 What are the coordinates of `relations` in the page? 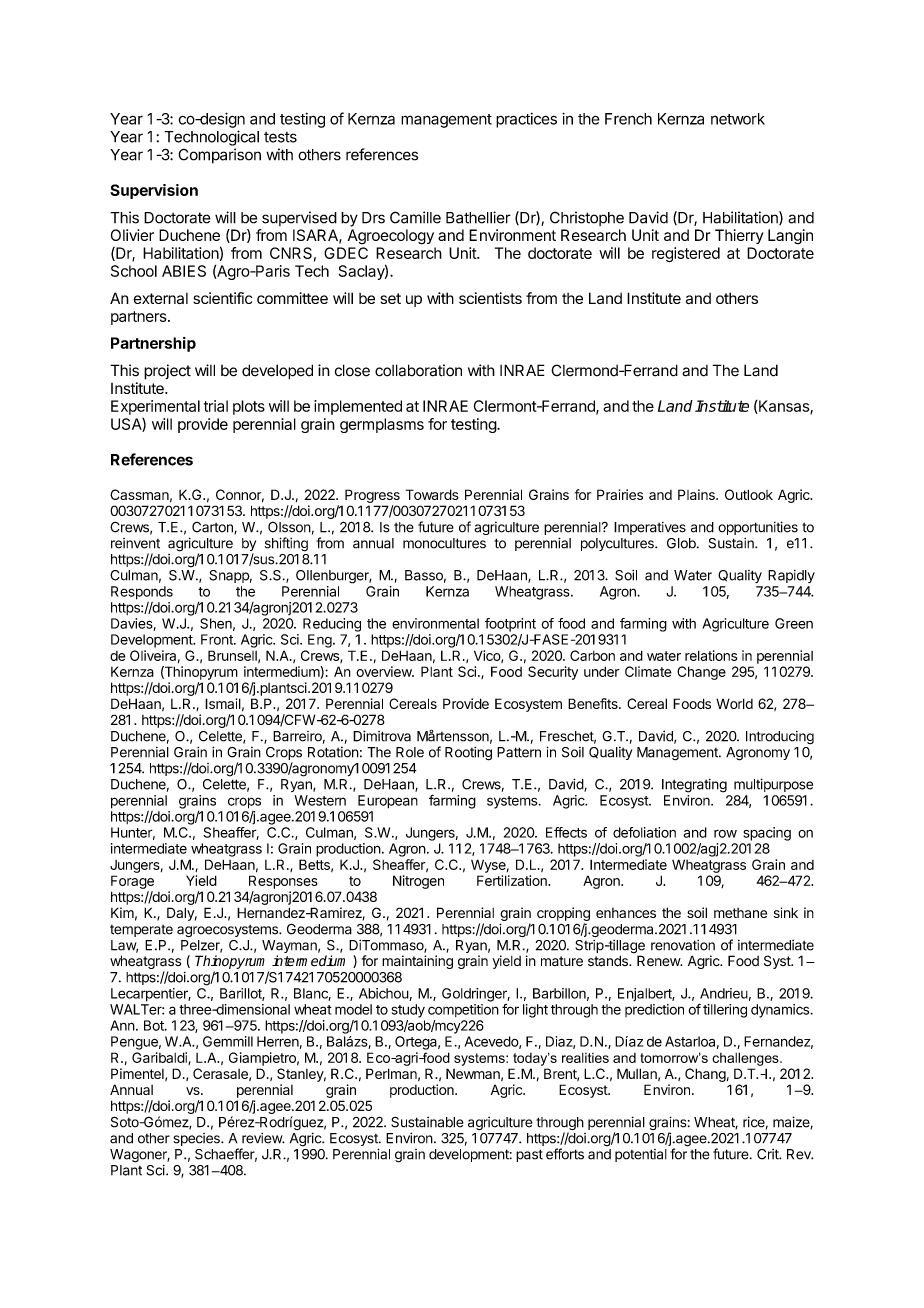 It's located at (711, 655).
